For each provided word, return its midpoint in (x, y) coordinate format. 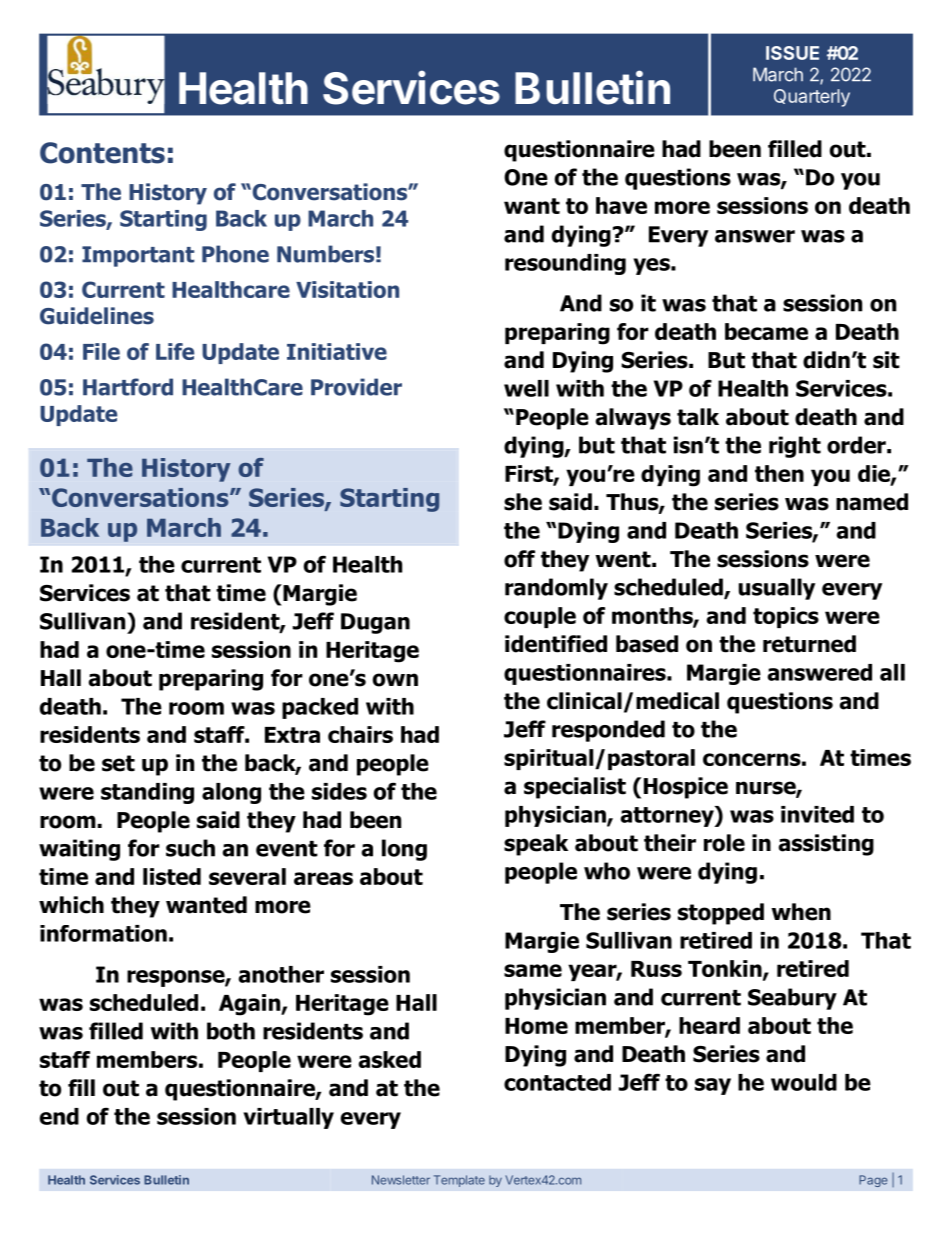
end (59, 1116)
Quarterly (812, 98)
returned (809, 644)
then (779, 473)
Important (138, 256)
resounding (565, 264)
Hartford (128, 387)
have (621, 205)
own (395, 680)
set (118, 763)
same (533, 970)
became (766, 331)
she (523, 502)
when (801, 912)
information (103, 933)
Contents (102, 153)
